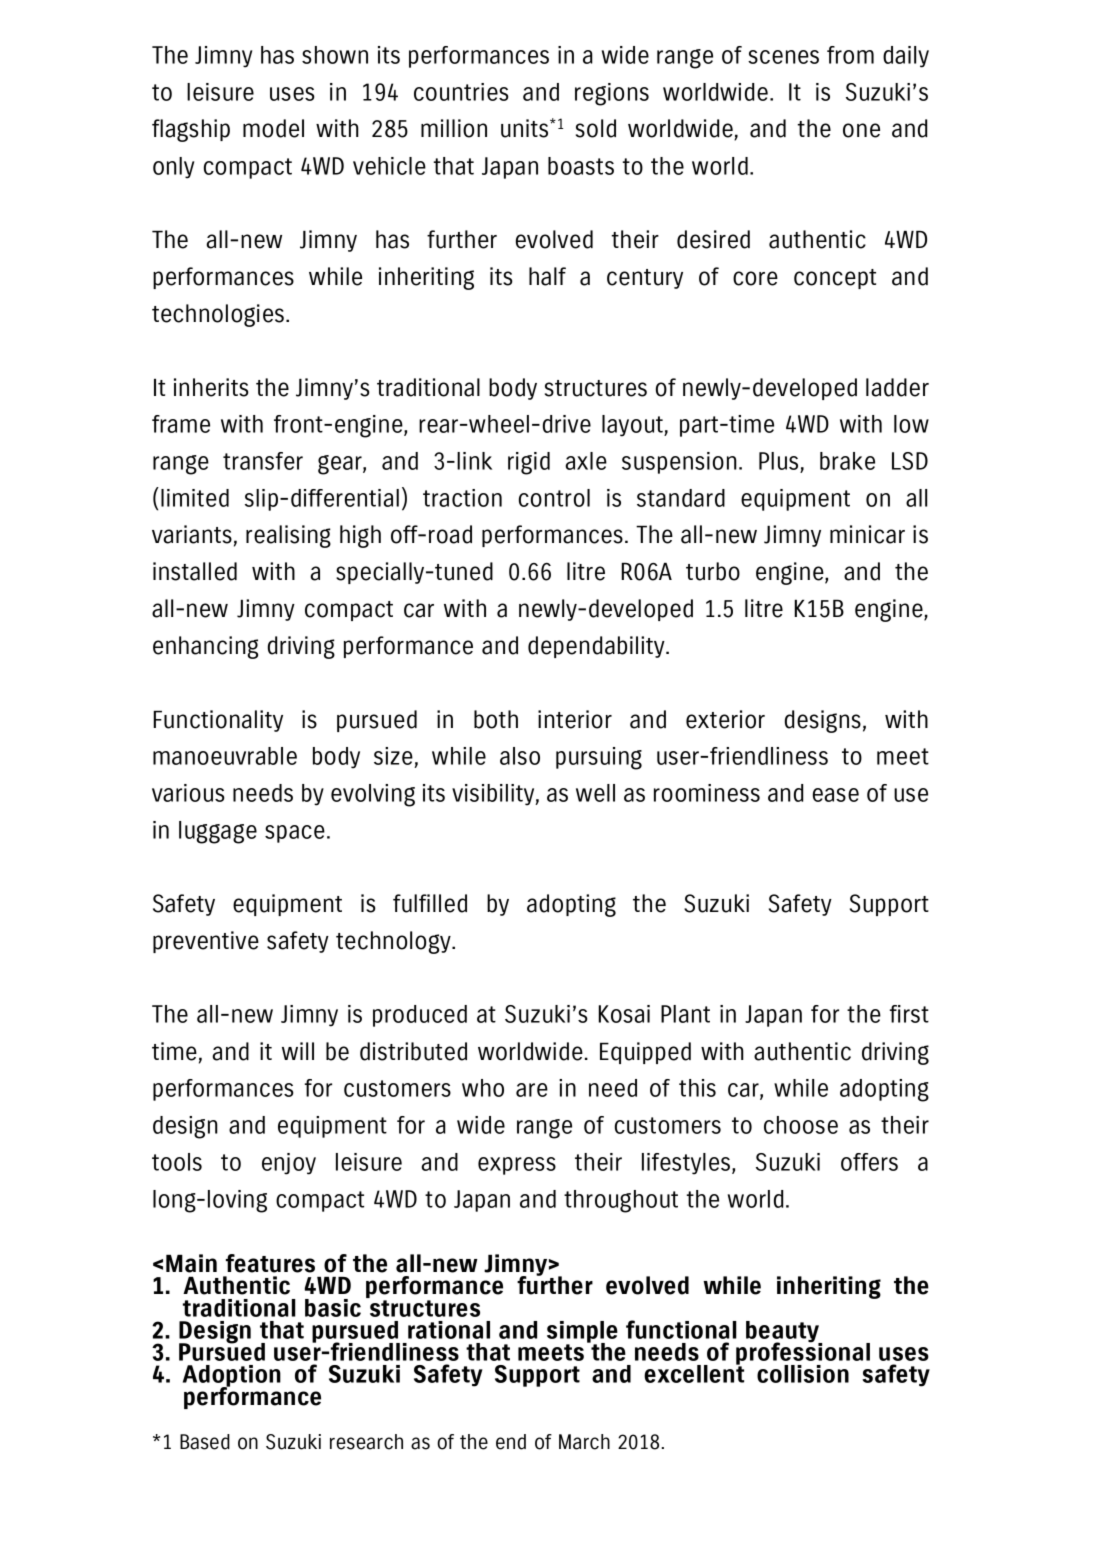 This screenshot has width=1098, height=1553. Describe the element at coordinates (520, 756) in the screenshot. I see `also` at that location.
